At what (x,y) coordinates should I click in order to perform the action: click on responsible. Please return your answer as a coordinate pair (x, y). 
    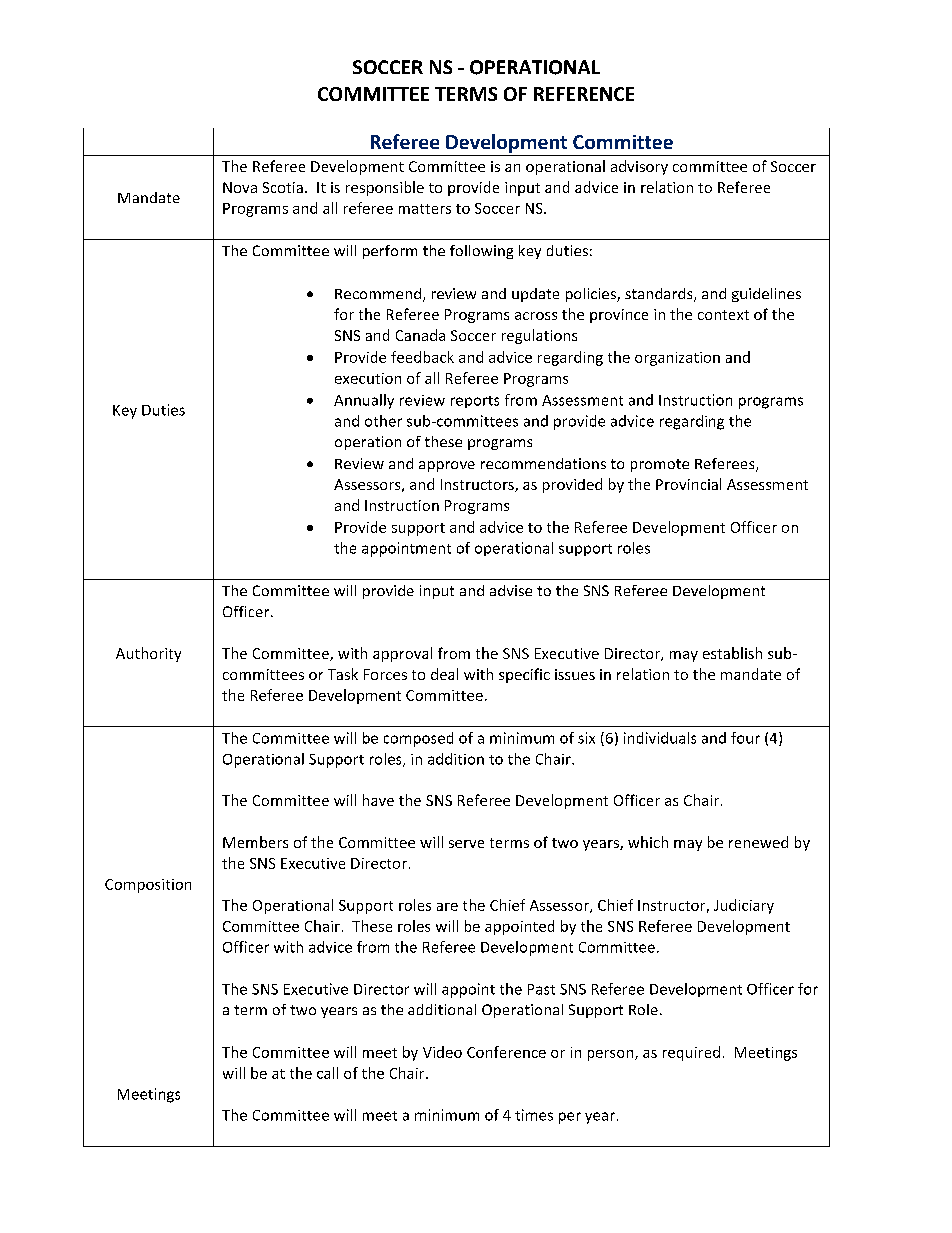
    Looking at the image, I should click on (385, 188).
